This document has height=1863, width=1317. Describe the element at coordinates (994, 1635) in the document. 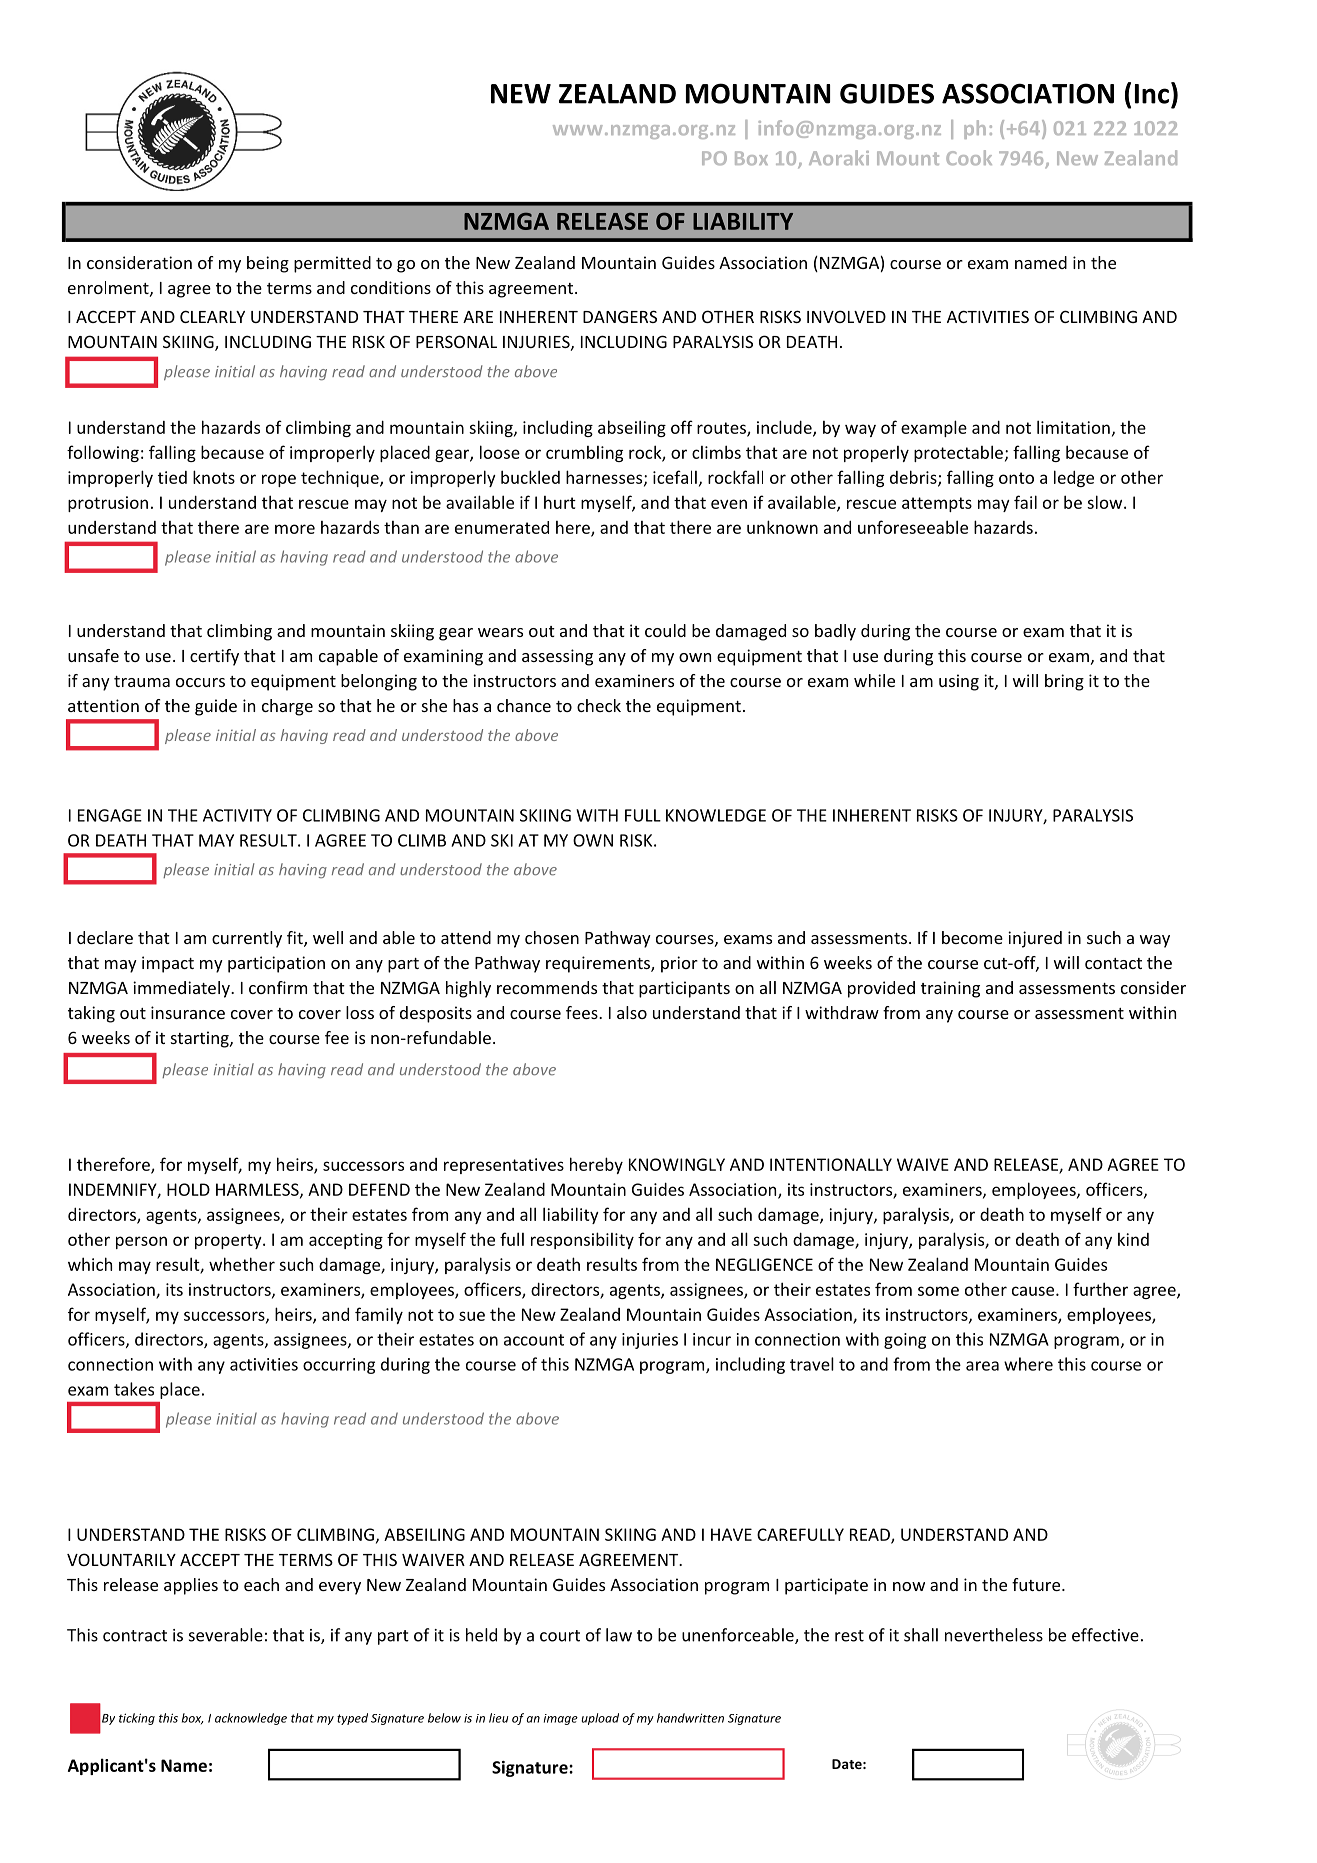

I see `nevertheless` at that location.
